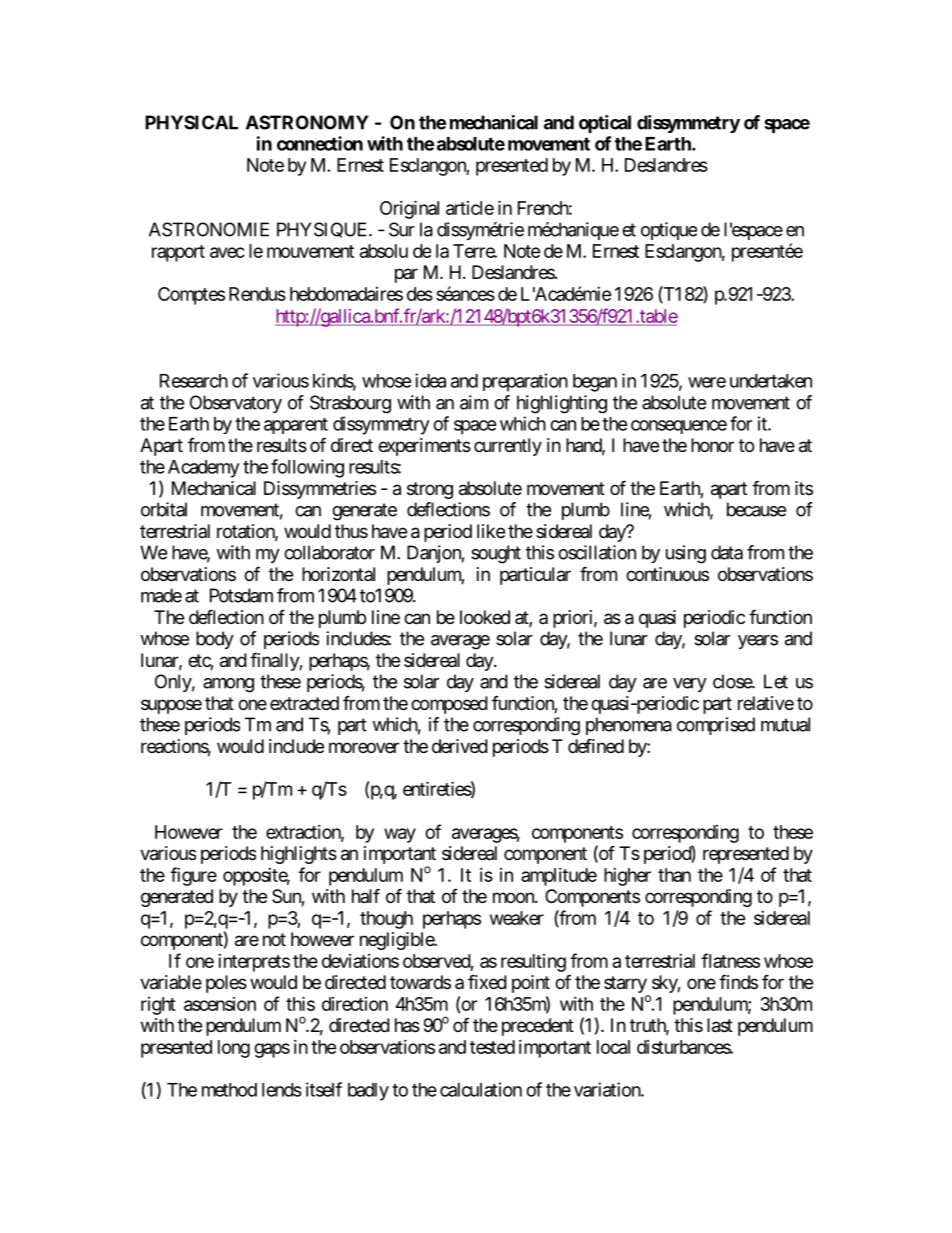 The image size is (952, 1233). Describe the element at coordinates (605, 124) in the screenshot. I see `optical` at that location.
